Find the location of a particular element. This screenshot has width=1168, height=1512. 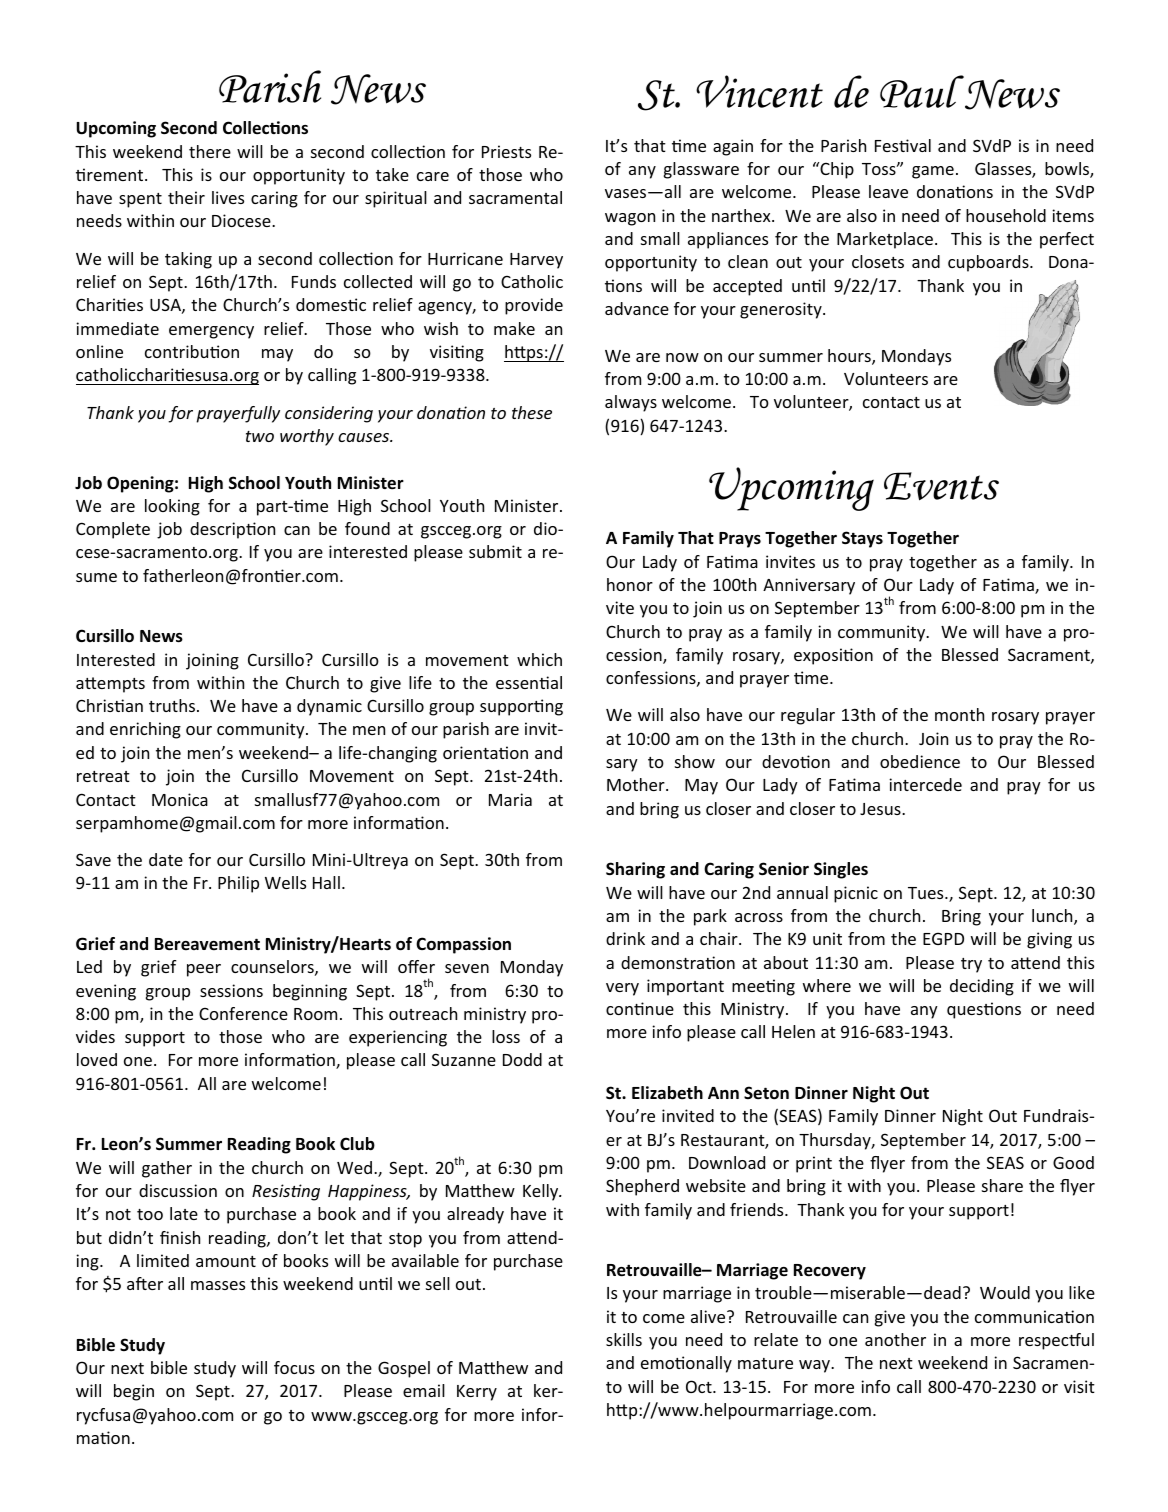

Bereavement is located at coordinates (207, 944).
